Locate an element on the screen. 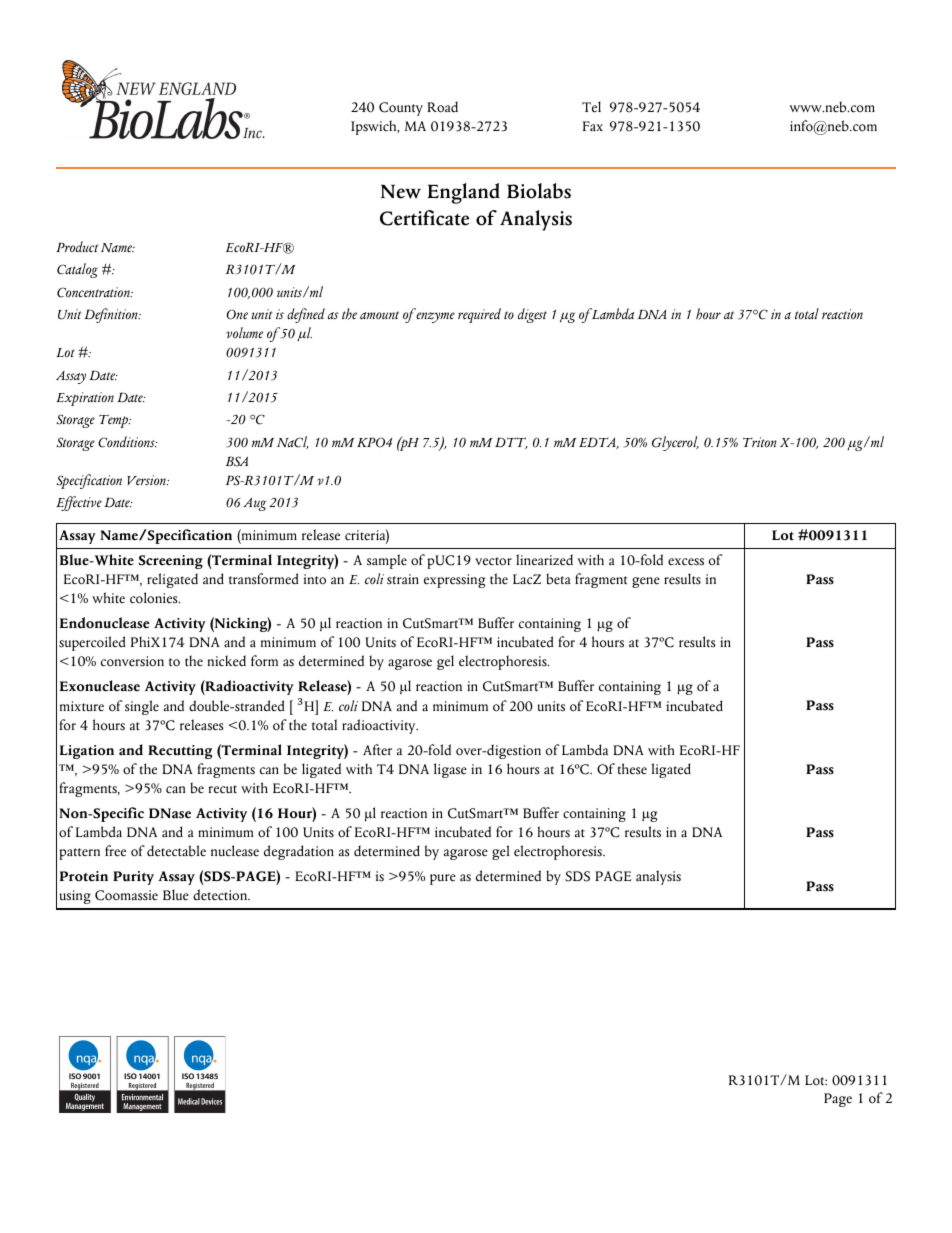 This screenshot has height=1233, width=952. these is located at coordinates (632, 769).
